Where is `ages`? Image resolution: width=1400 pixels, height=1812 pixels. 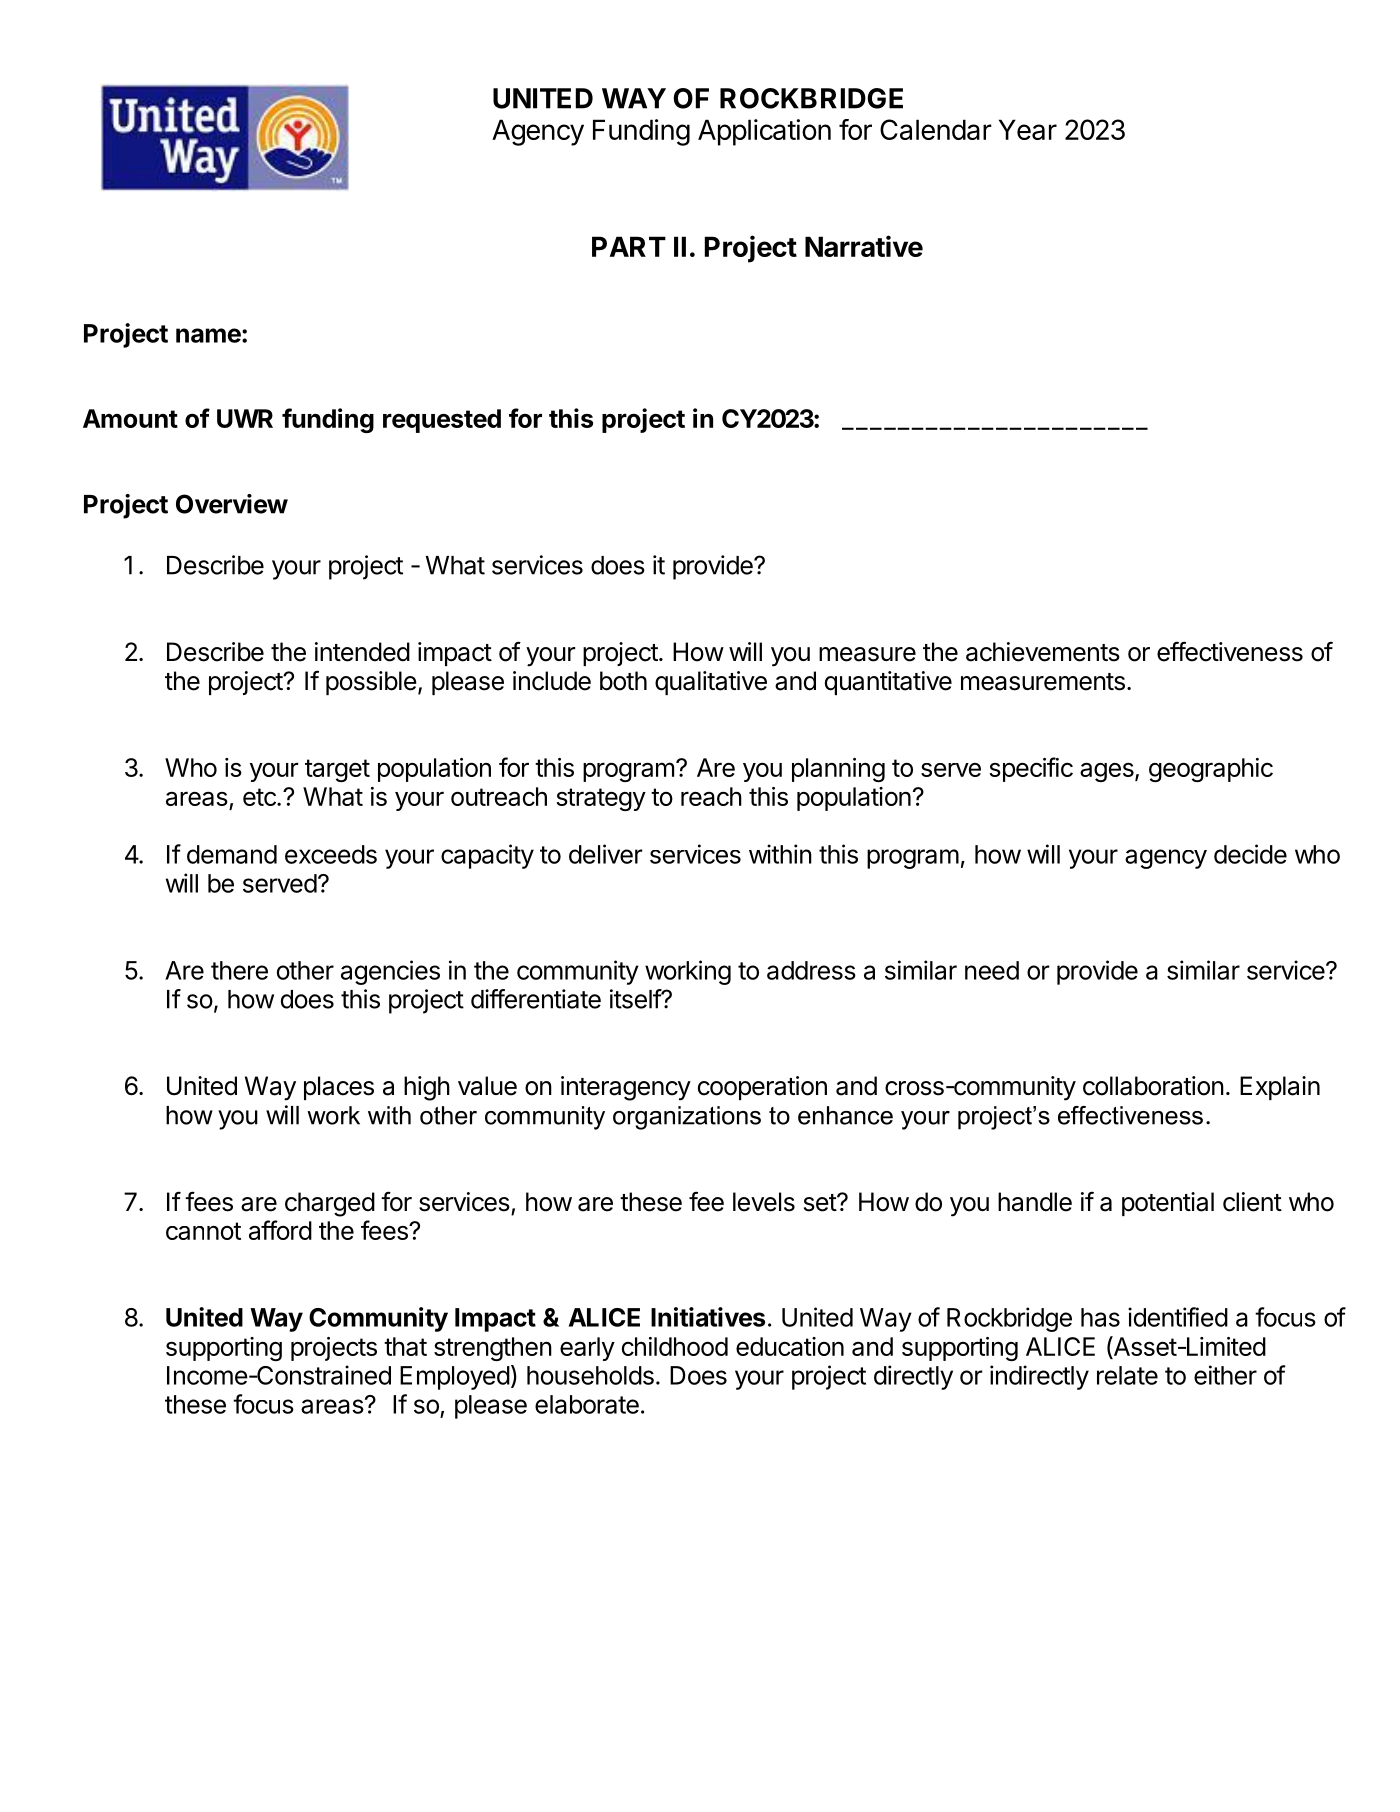 ages is located at coordinates (1108, 772).
